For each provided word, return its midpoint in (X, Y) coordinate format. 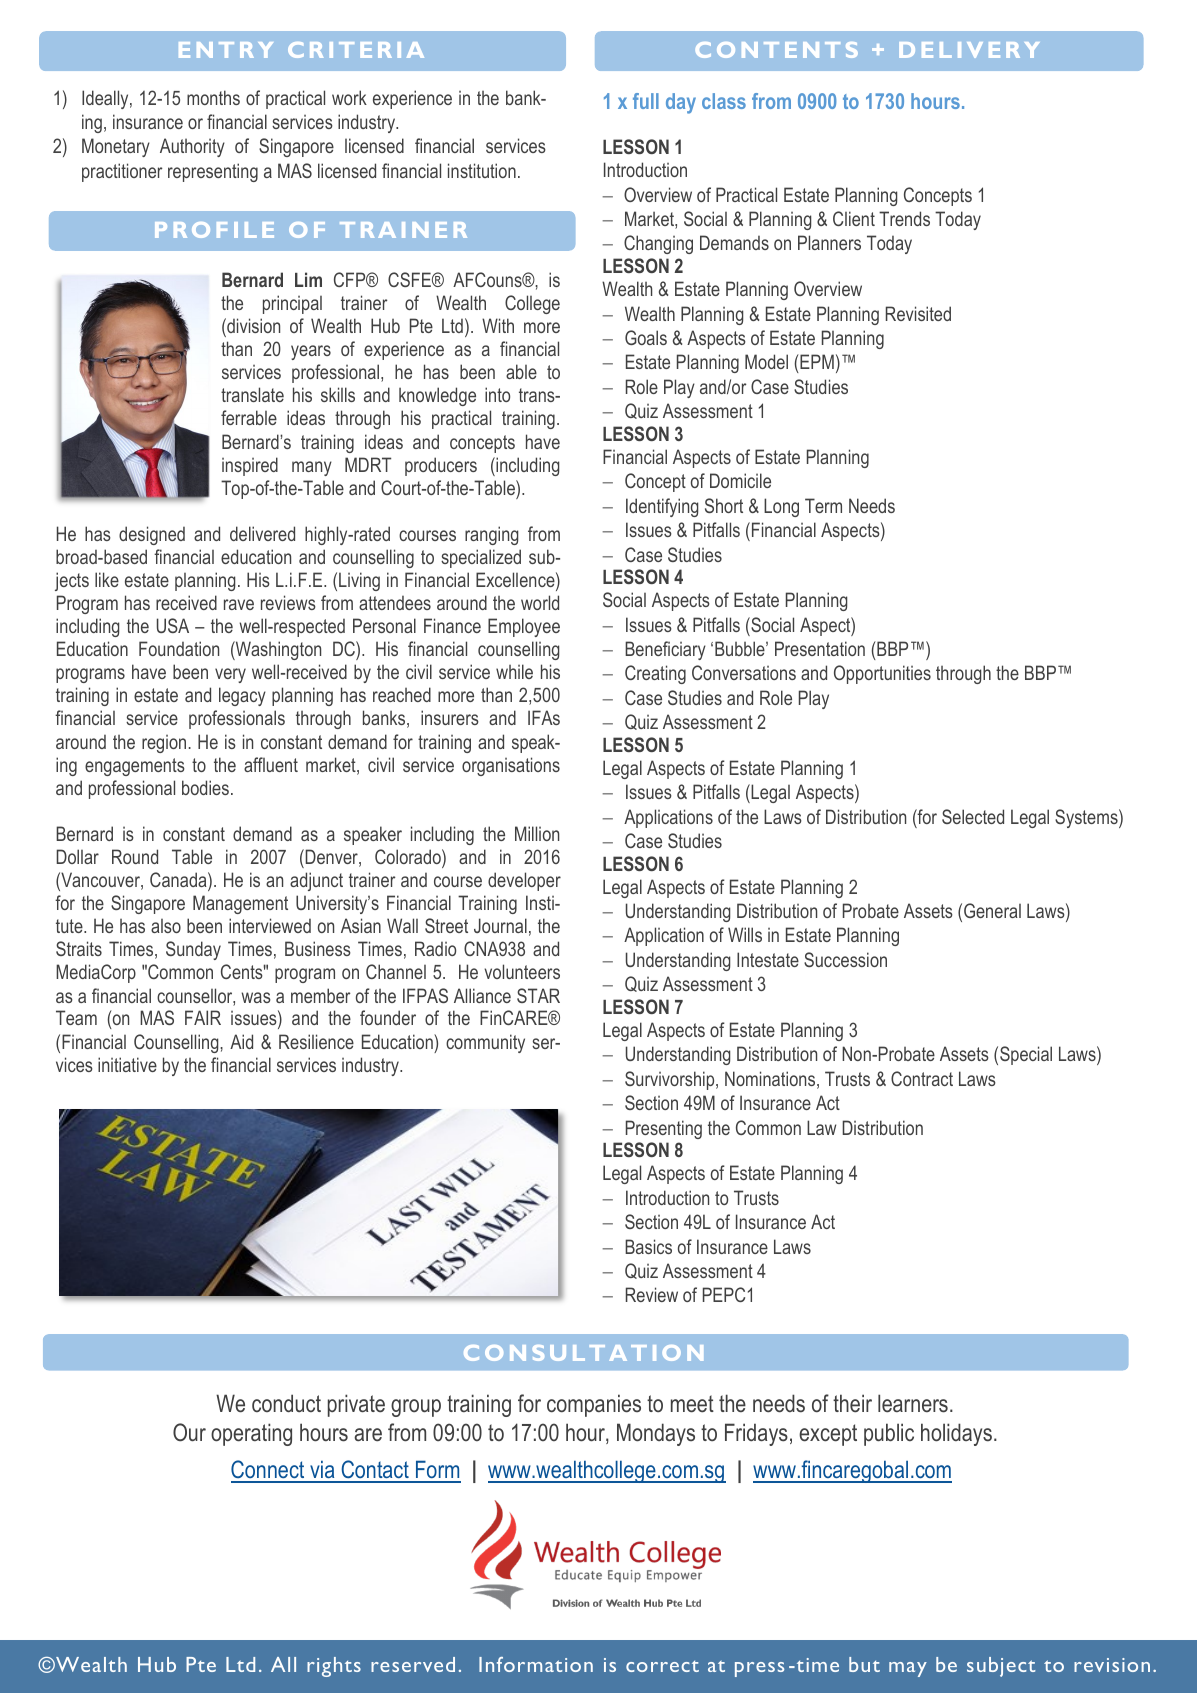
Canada (179, 881)
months (213, 97)
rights (334, 1667)
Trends (904, 218)
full (646, 101)
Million (537, 833)
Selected (973, 816)
